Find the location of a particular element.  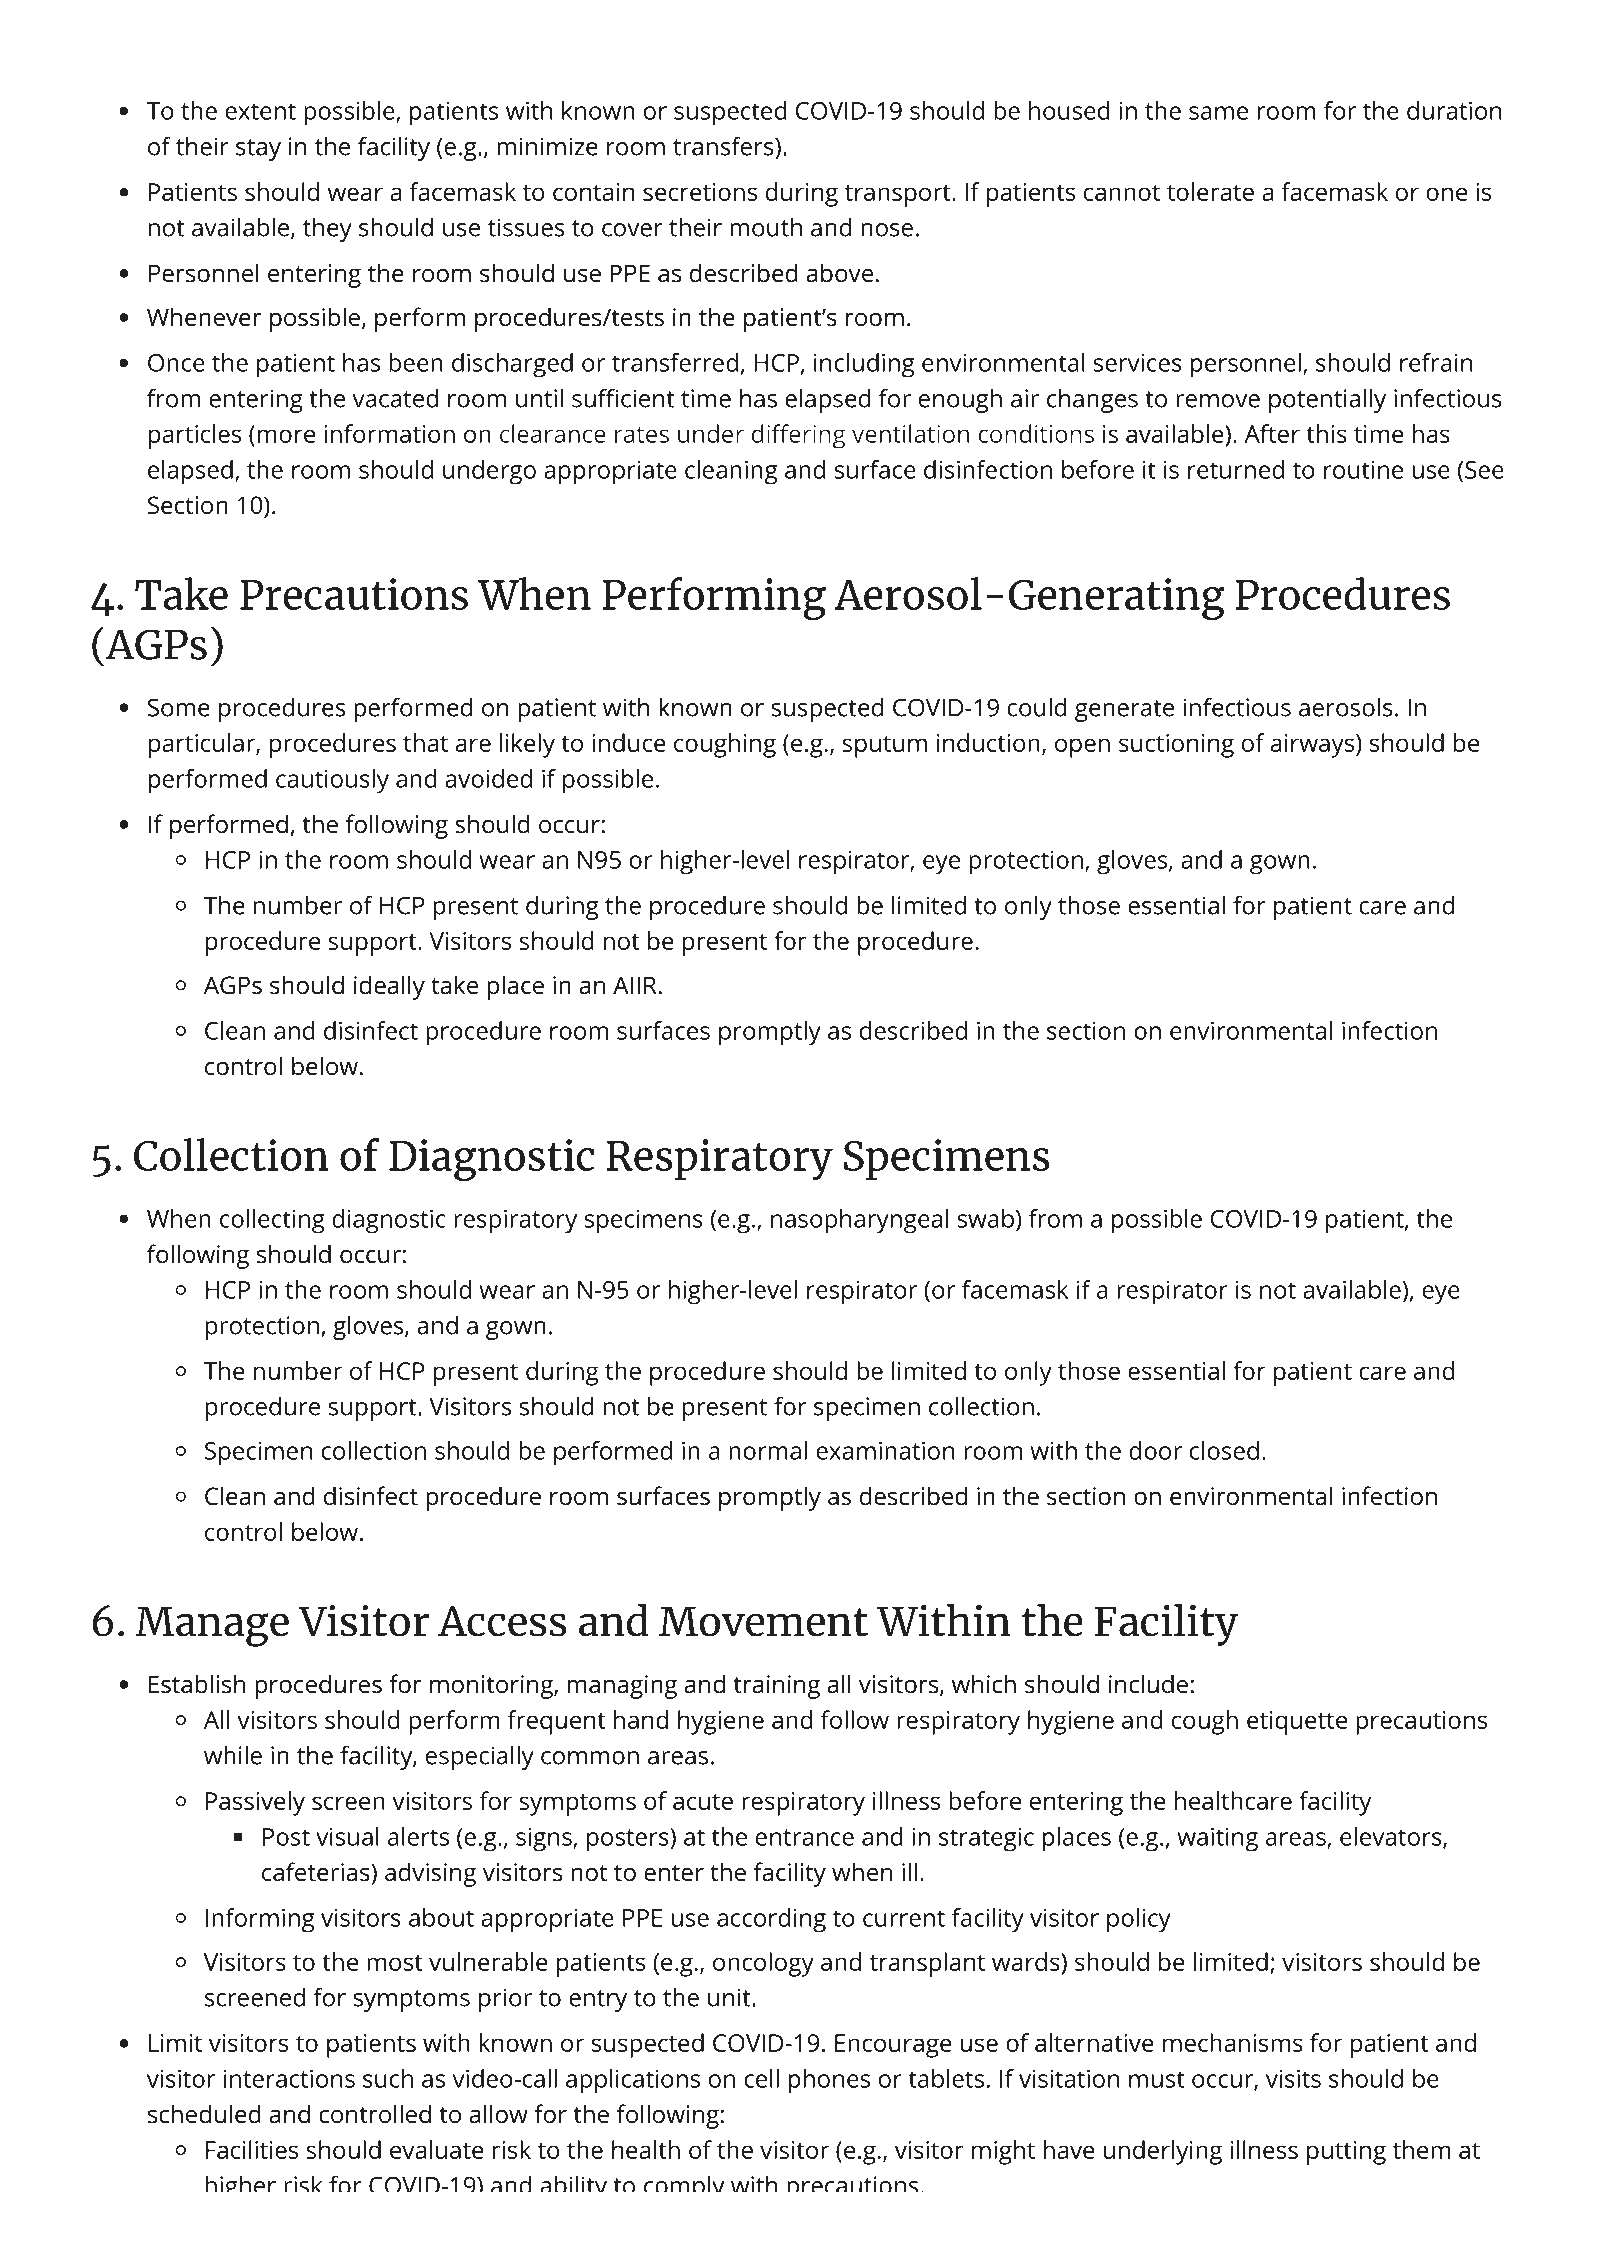

nasopharyngeal is located at coordinates (859, 1221).
